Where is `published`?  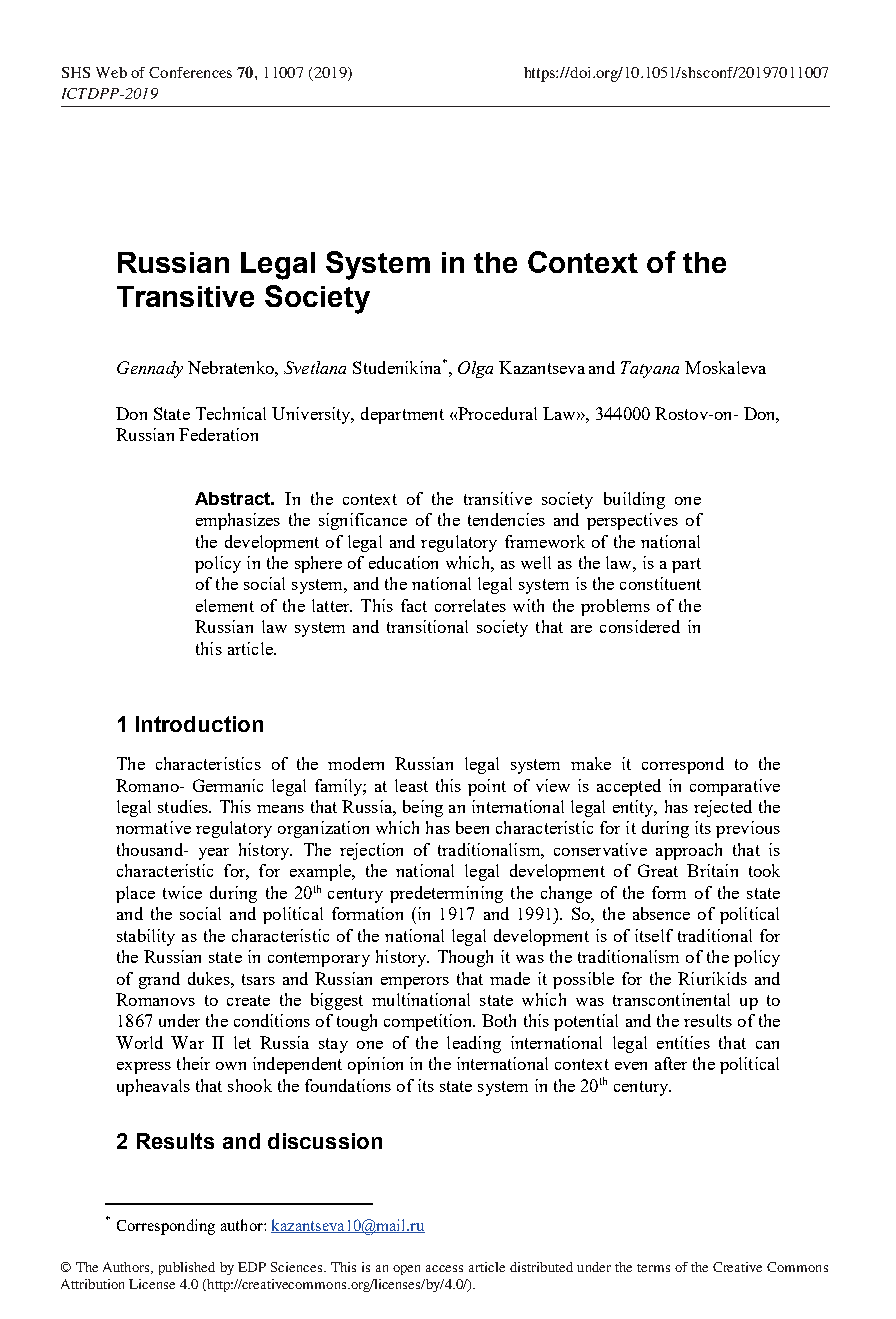 published is located at coordinates (187, 1268).
